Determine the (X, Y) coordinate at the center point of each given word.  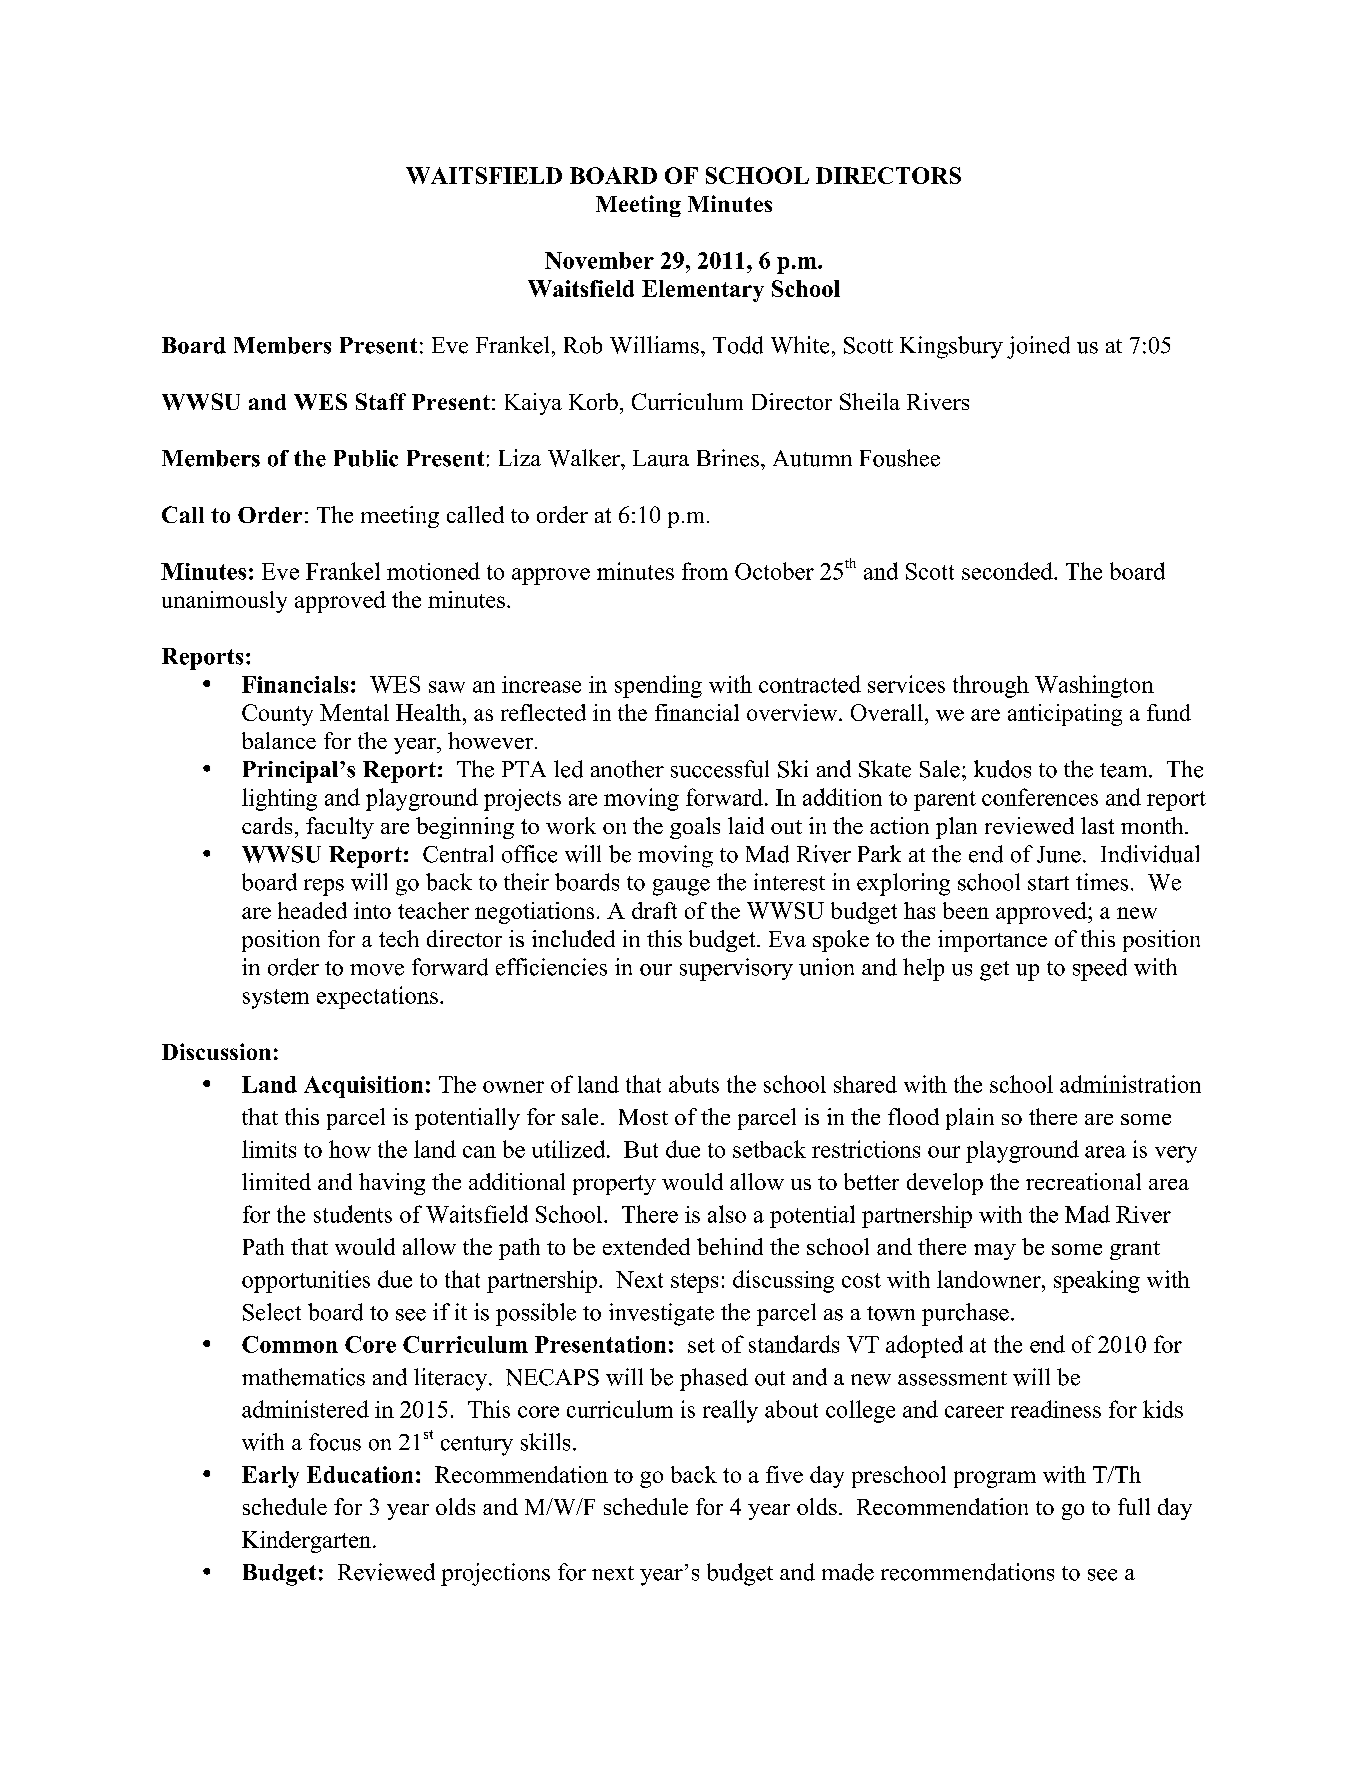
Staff (381, 401)
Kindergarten (306, 1542)
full (1134, 1506)
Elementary (703, 291)
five (784, 1474)
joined (1038, 347)
